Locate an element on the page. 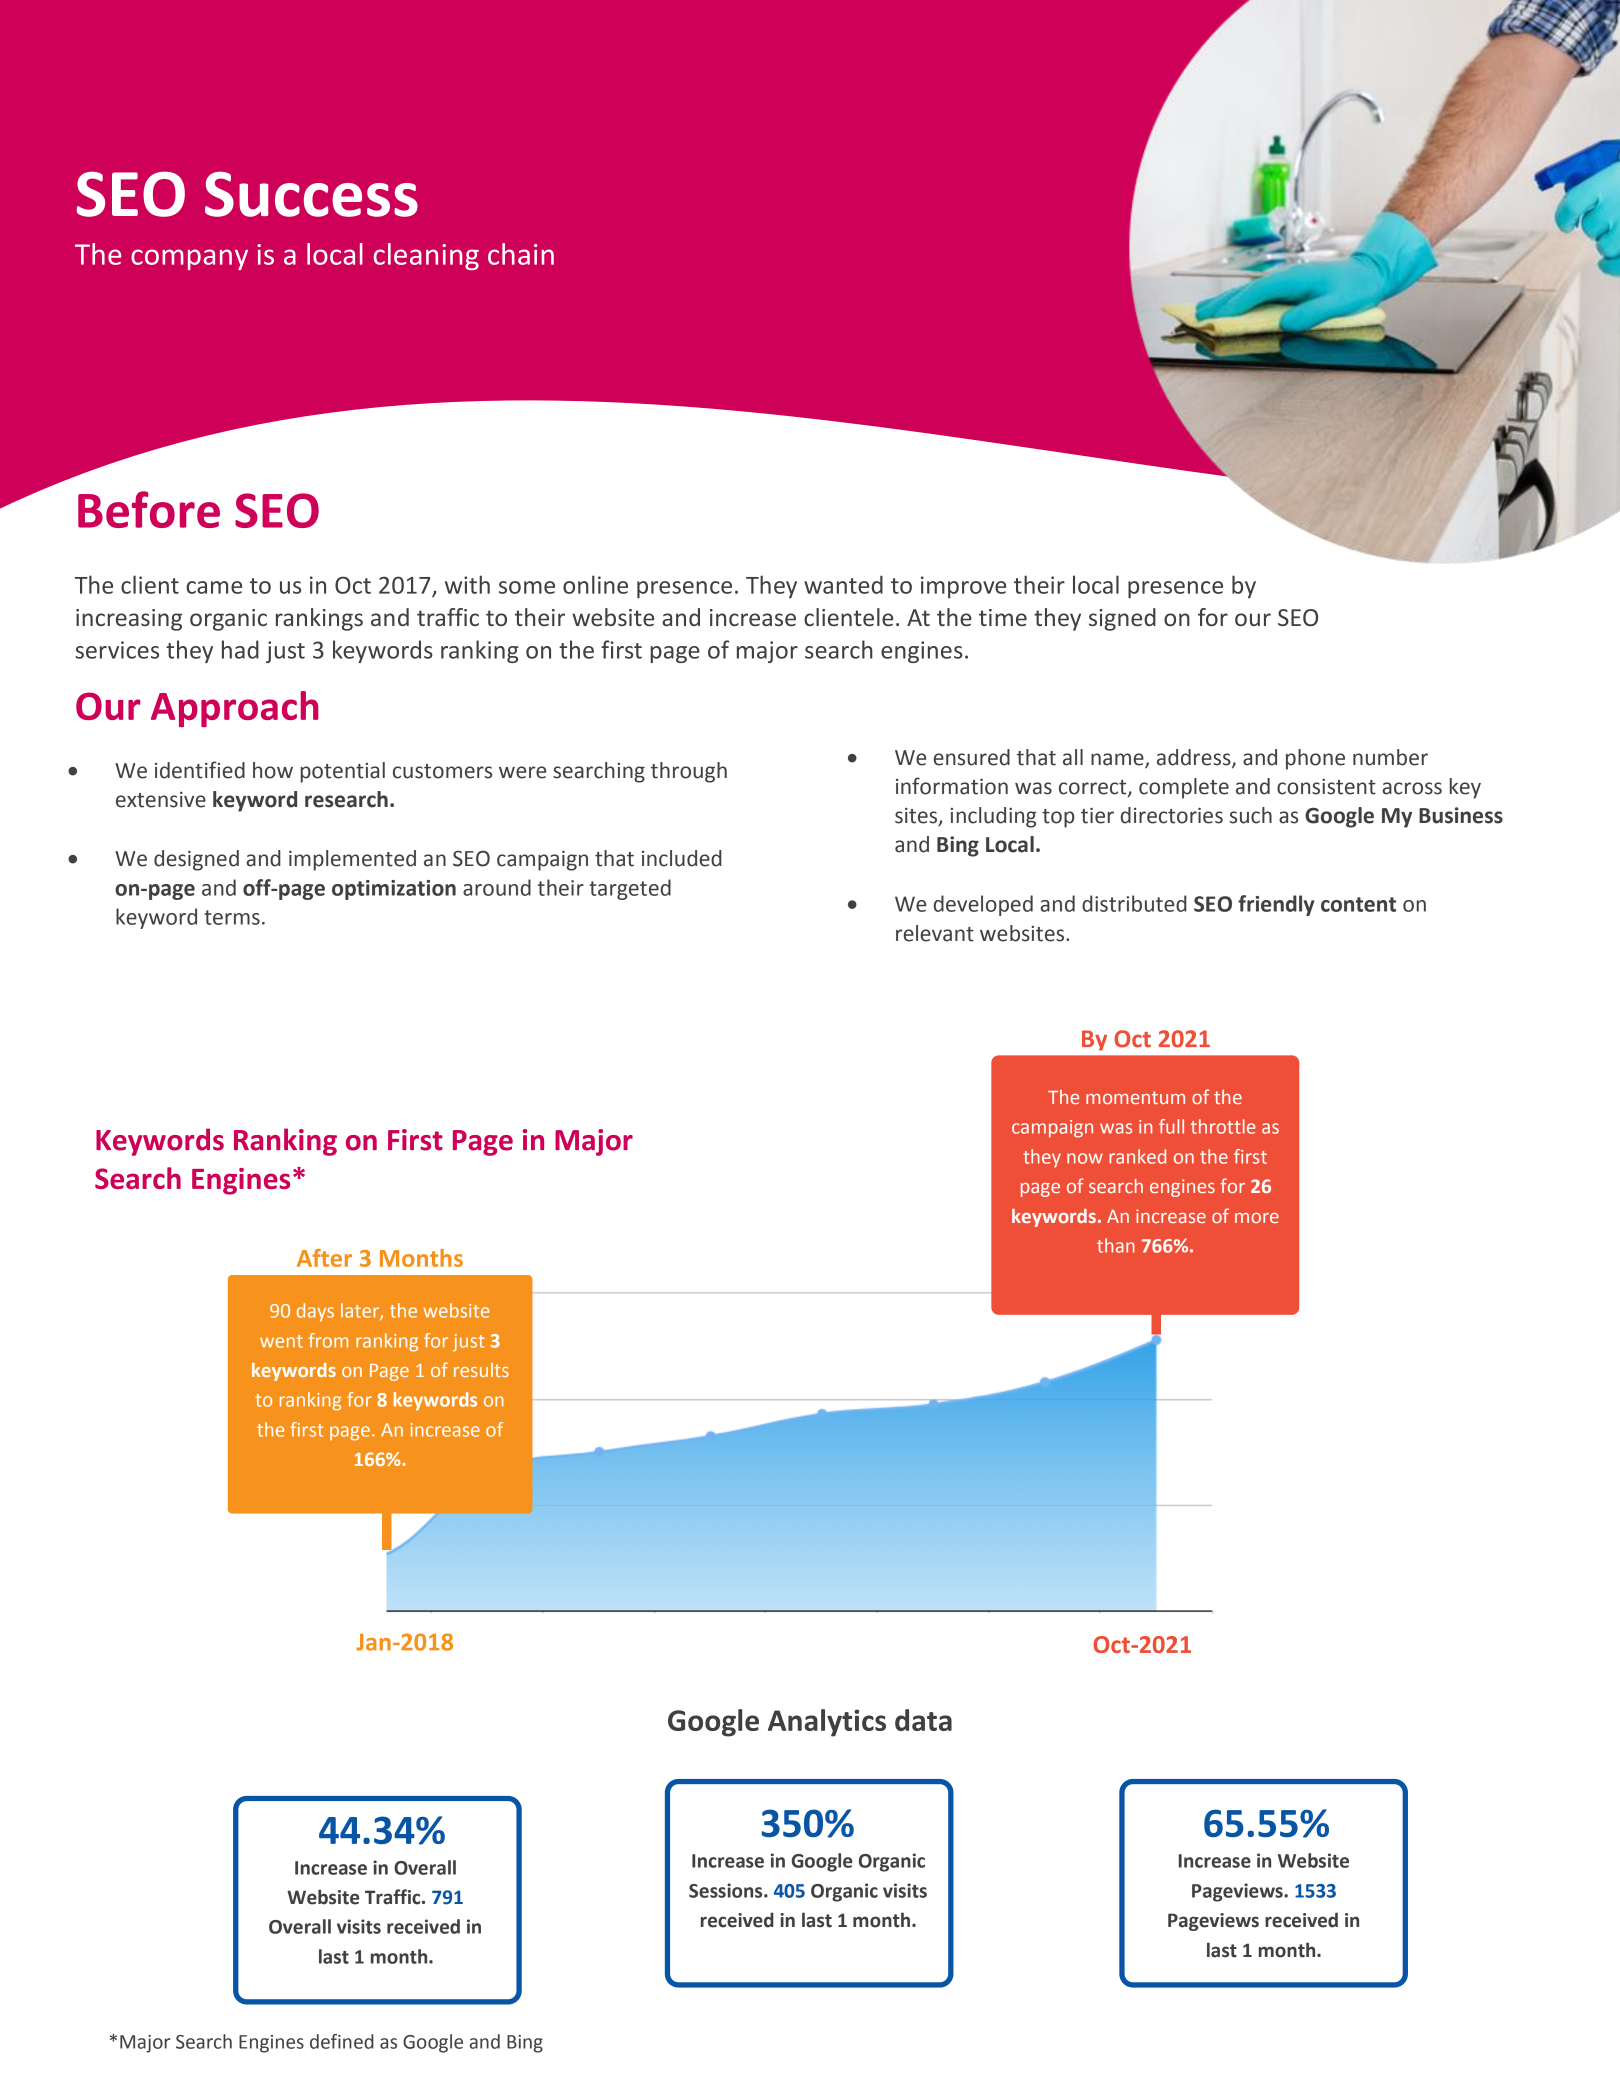 The height and width of the page is (2096, 1620). Analytics is located at coordinates (827, 1723).
